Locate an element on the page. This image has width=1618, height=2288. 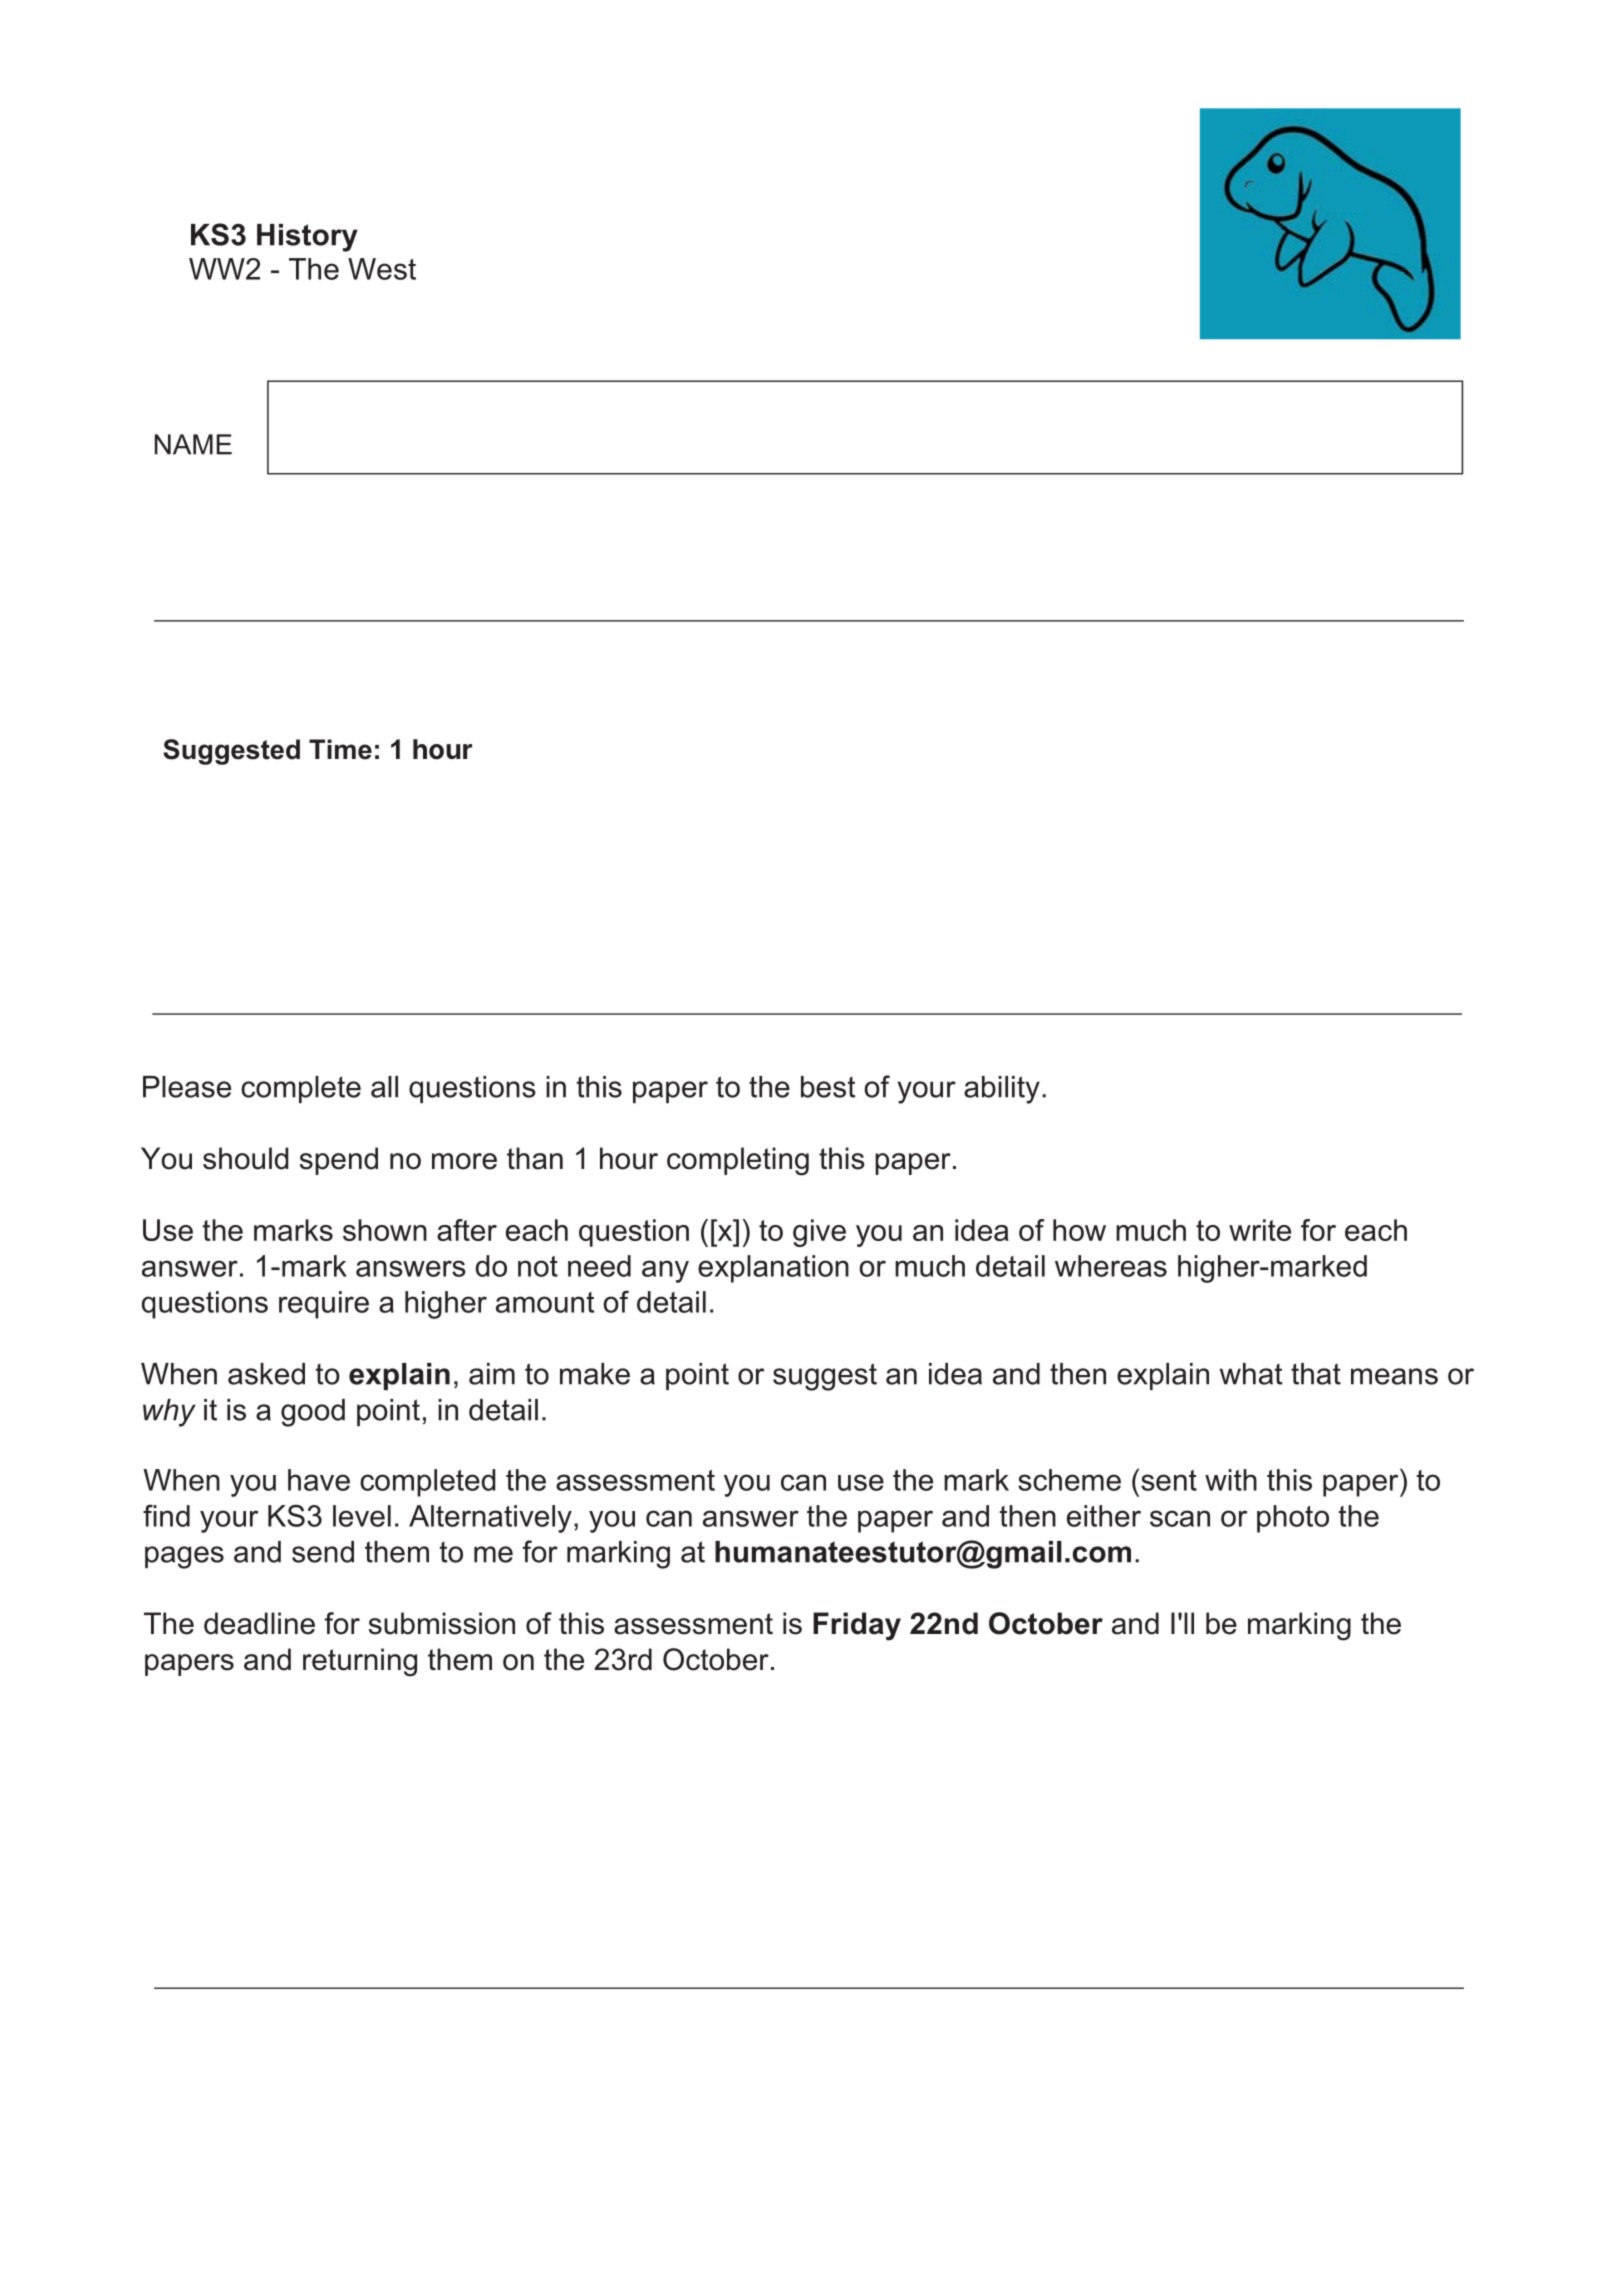
West is located at coordinates (382, 269).
